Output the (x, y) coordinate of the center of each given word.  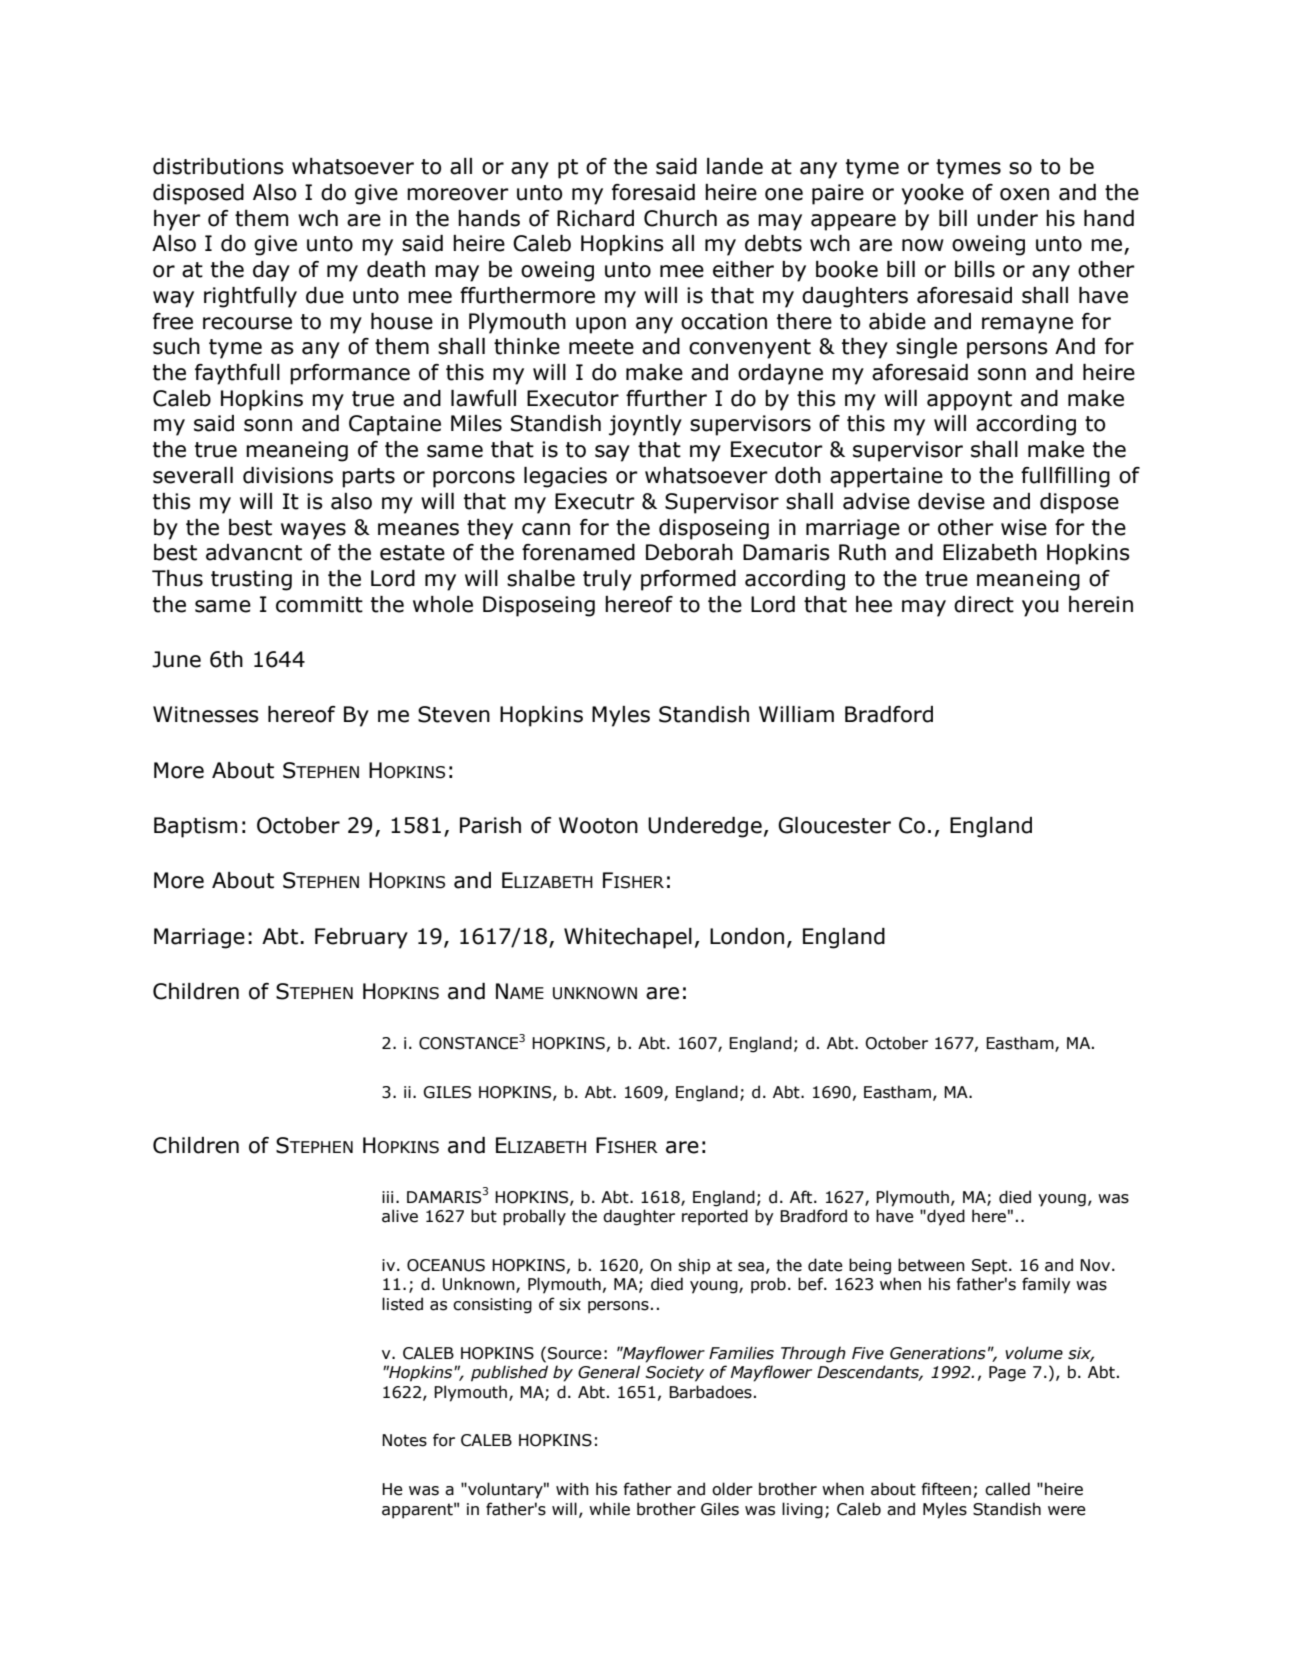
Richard (595, 218)
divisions (288, 475)
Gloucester (834, 825)
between (931, 1265)
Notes (404, 1440)
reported (715, 1217)
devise (951, 501)
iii (387, 1197)
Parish (490, 825)
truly (607, 580)
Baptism (195, 827)
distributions (218, 166)
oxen (1024, 194)
